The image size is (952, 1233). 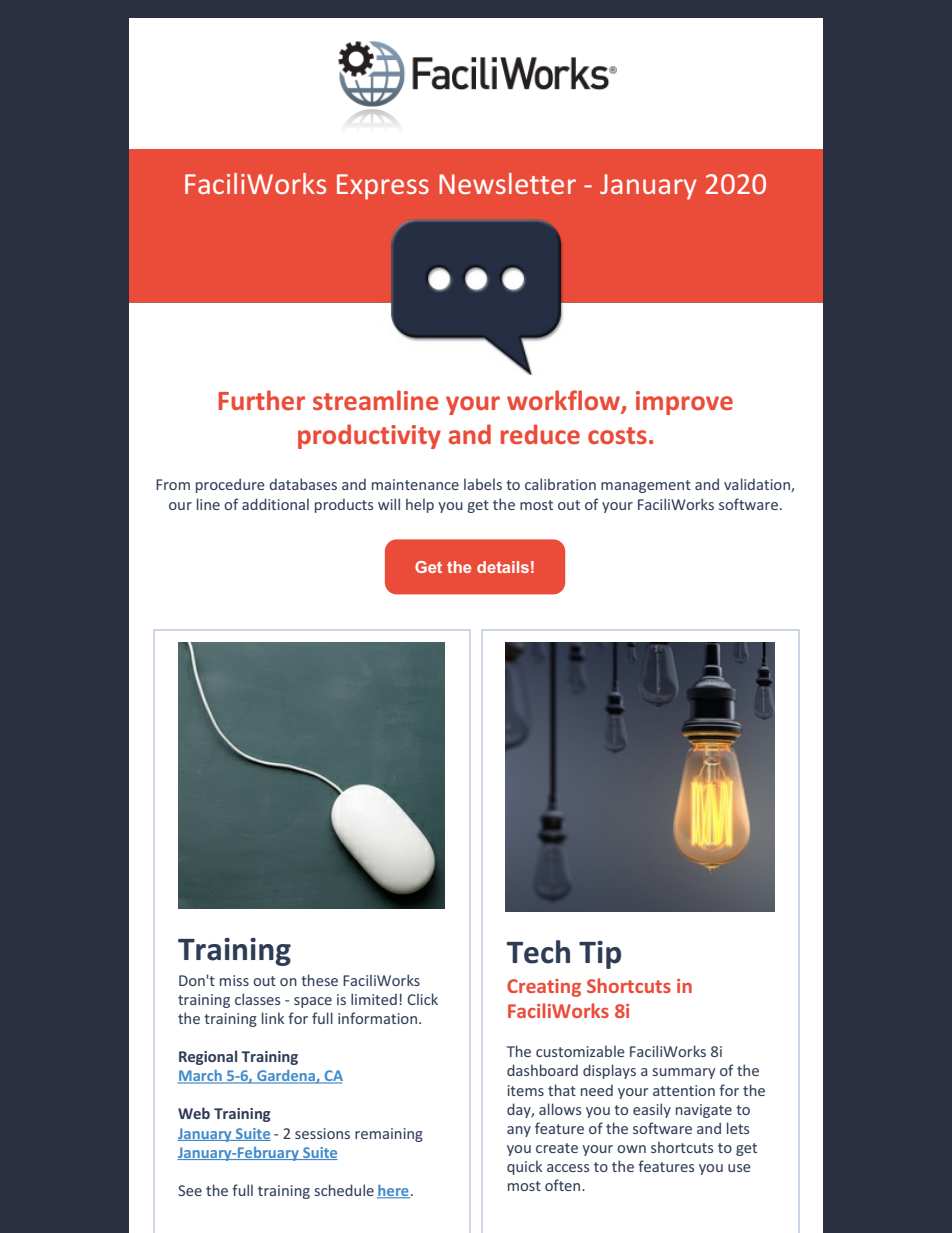 I want to click on costs, so click(x=617, y=435).
